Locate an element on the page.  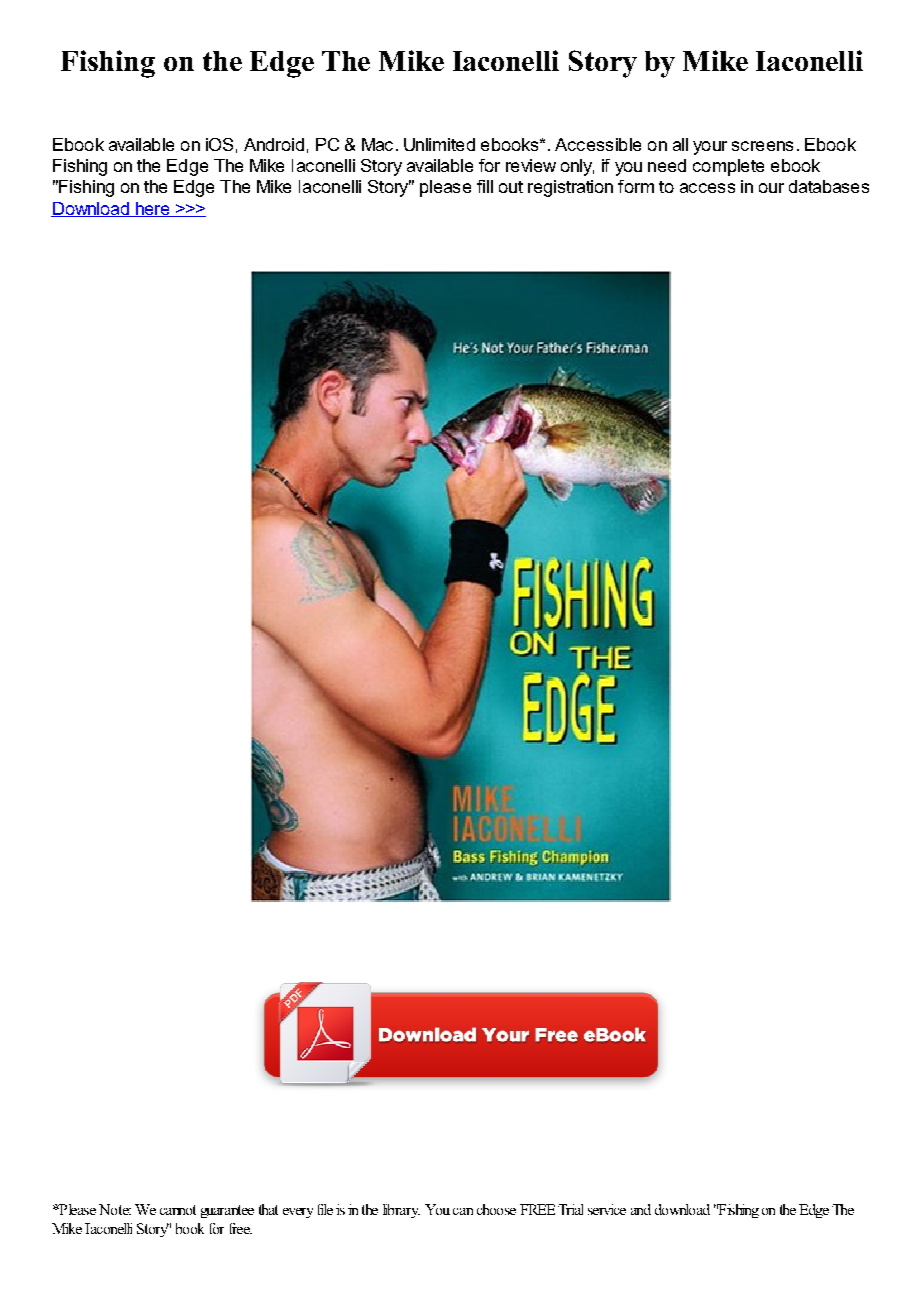
form is located at coordinates (636, 186).
